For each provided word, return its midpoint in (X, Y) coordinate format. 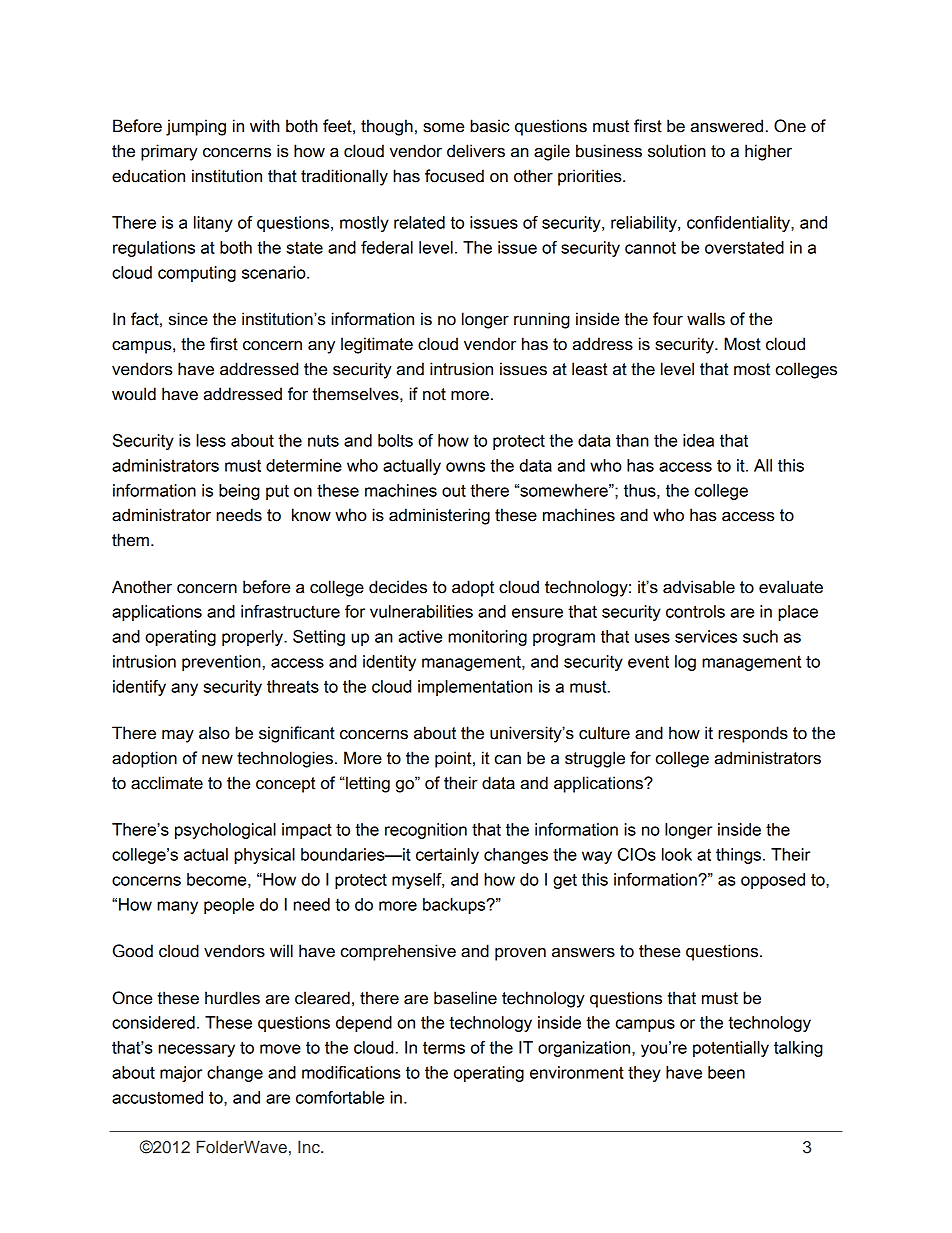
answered (727, 126)
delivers (476, 151)
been (726, 1072)
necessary (196, 1050)
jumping (196, 127)
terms (444, 1047)
